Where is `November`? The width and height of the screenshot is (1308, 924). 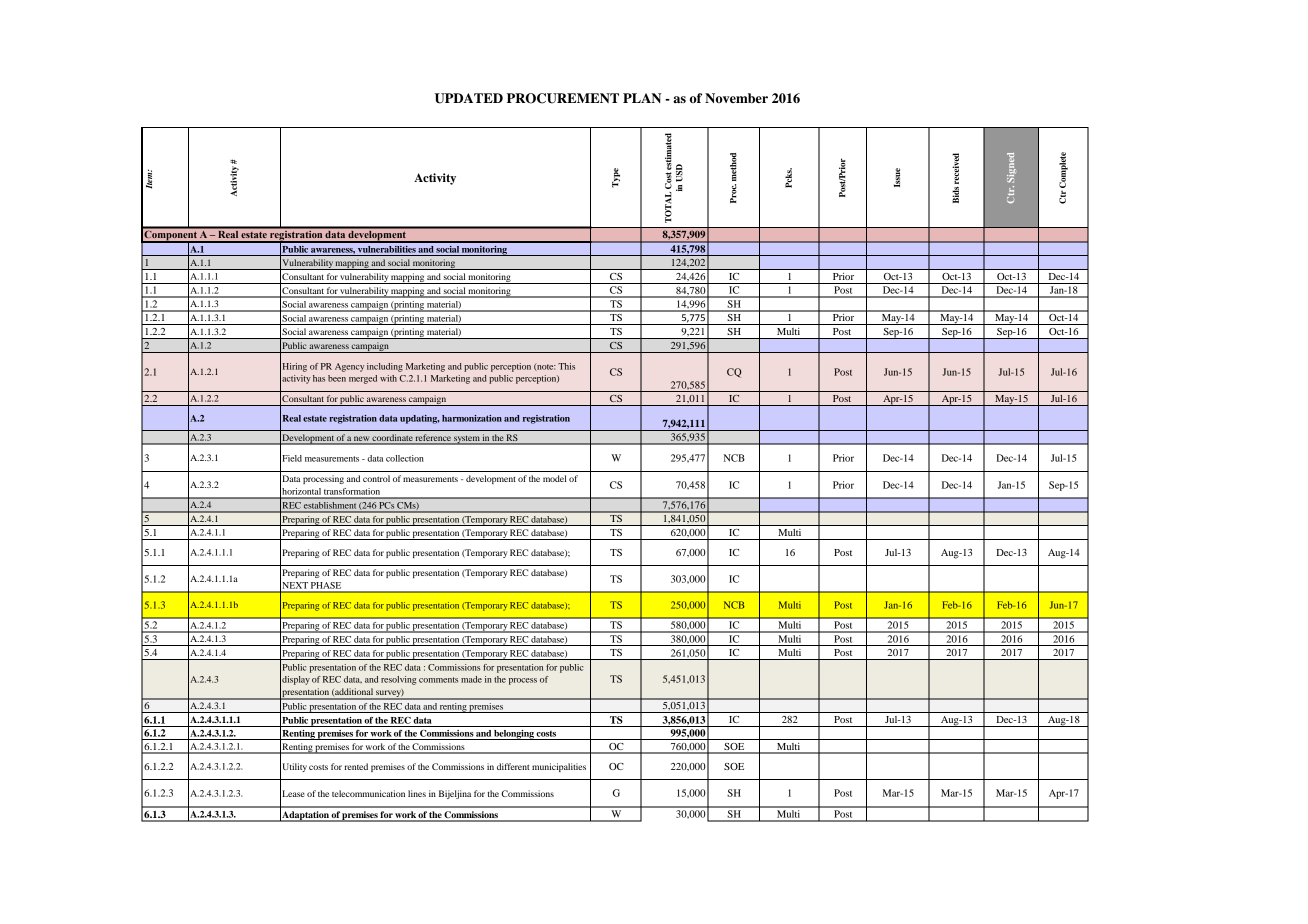
November is located at coordinates (736, 98).
